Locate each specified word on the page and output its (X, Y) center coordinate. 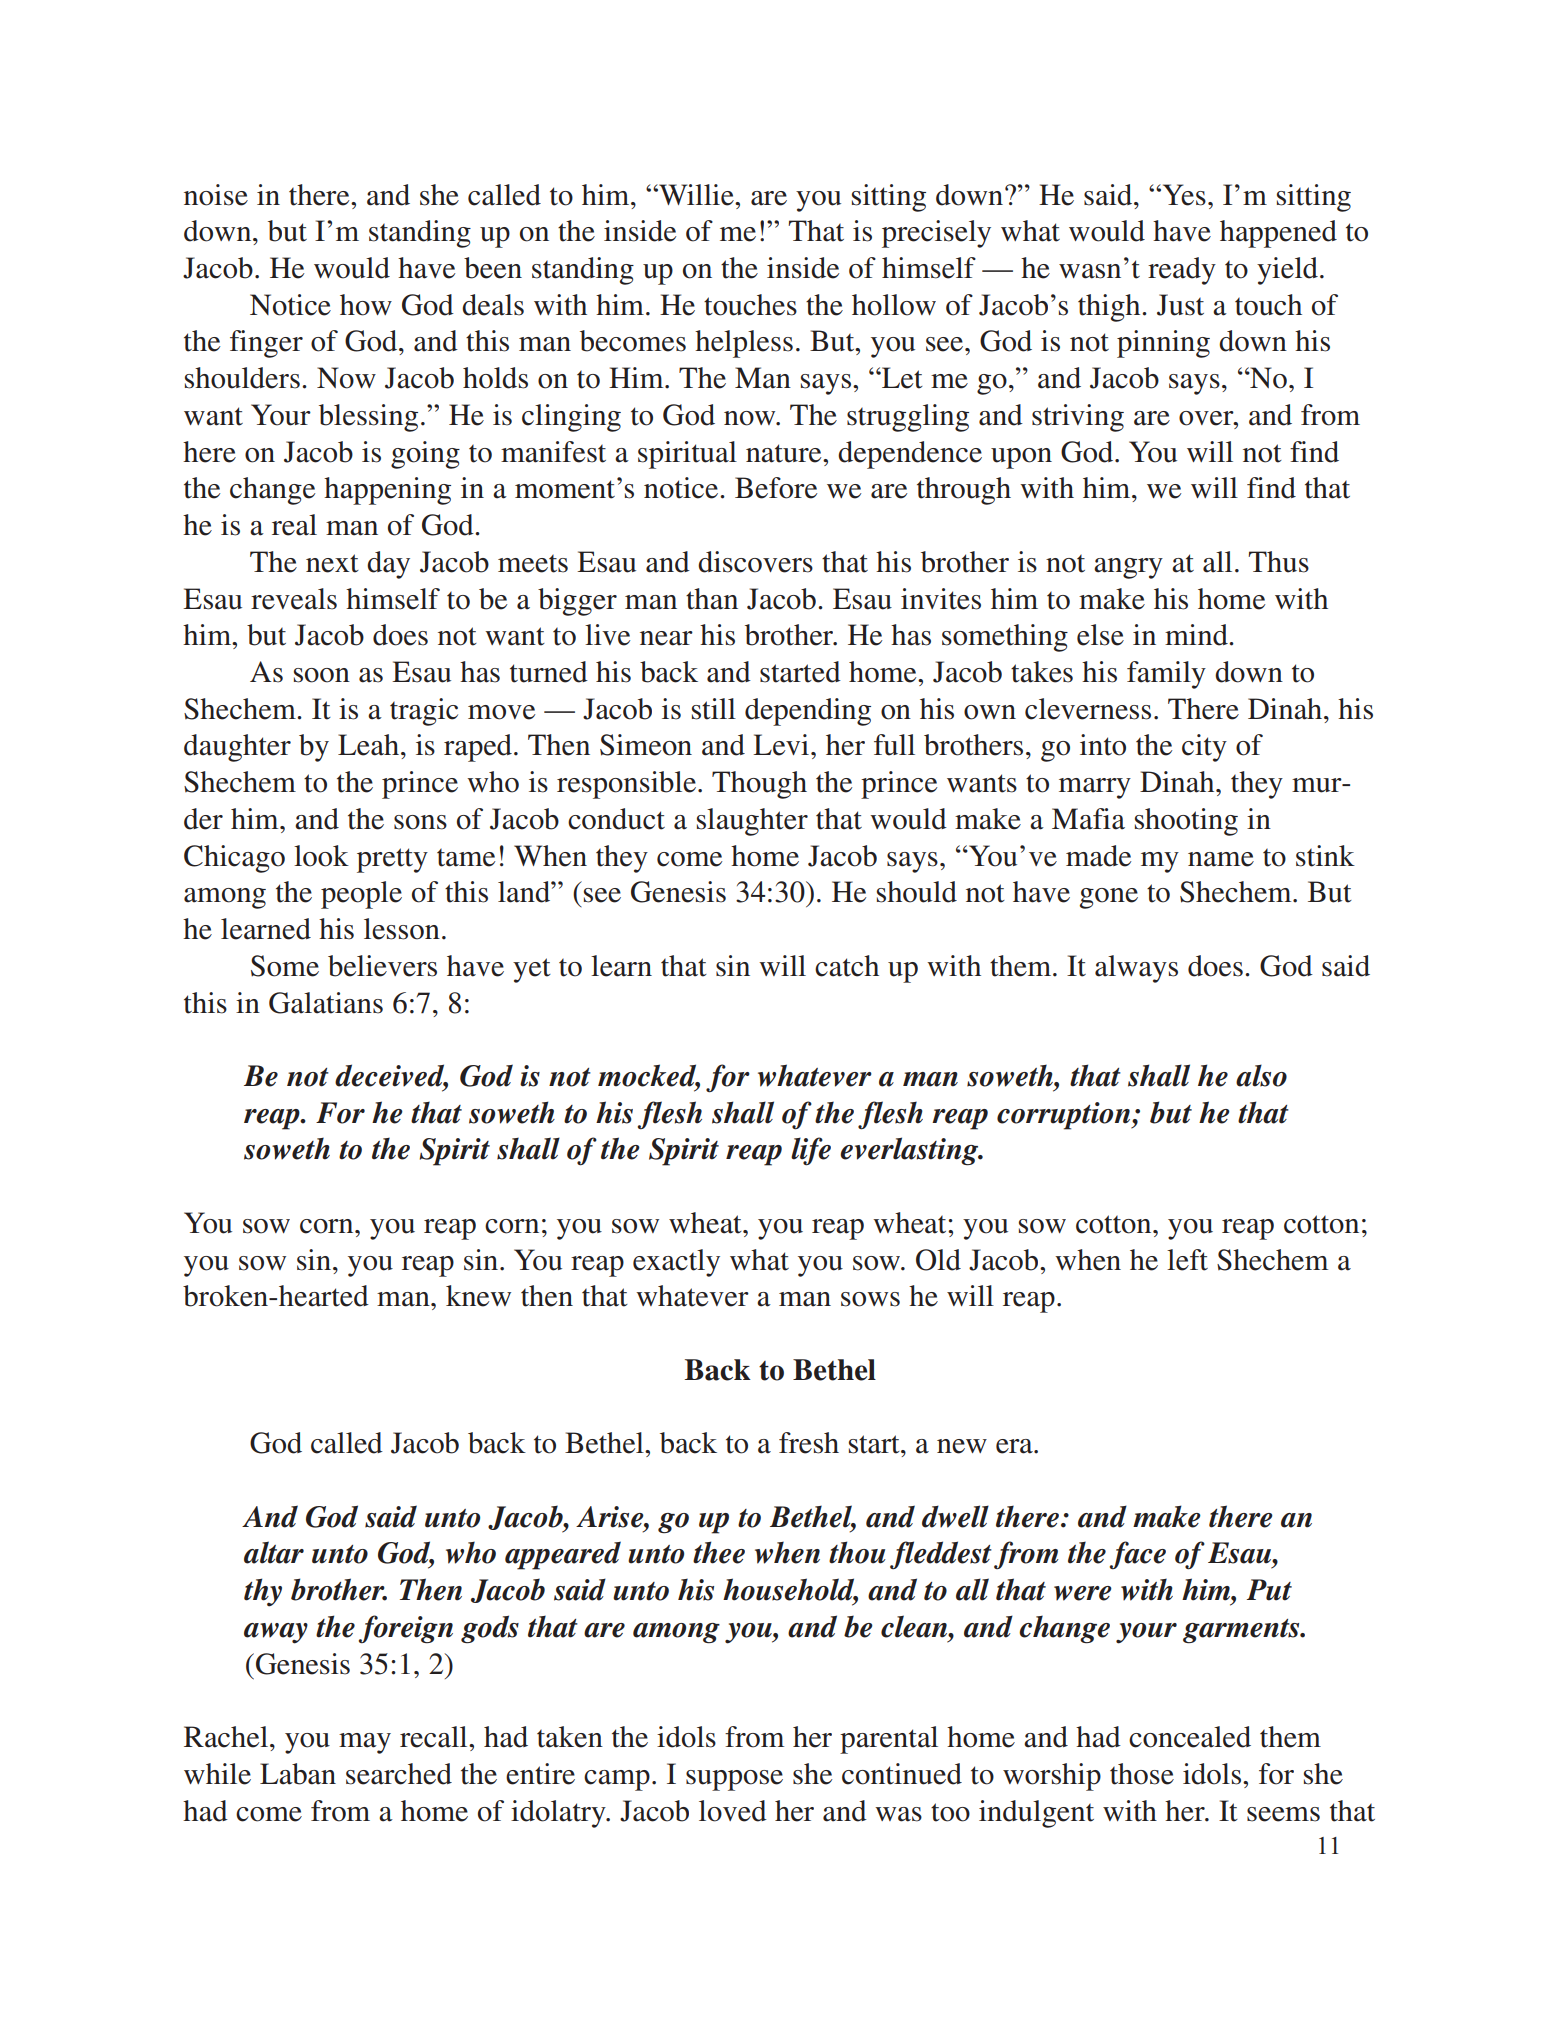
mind (1197, 635)
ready (1182, 271)
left (1187, 1260)
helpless (744, 344)
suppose (734, 1780)
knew (478, 1296)
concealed (1190, 1737)
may (365, 1743)
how (366, 305)
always (1136, 969)
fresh (809, 1443)
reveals (294, 599)
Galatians (326, 1003)
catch (847, 966)
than (712, 599)
